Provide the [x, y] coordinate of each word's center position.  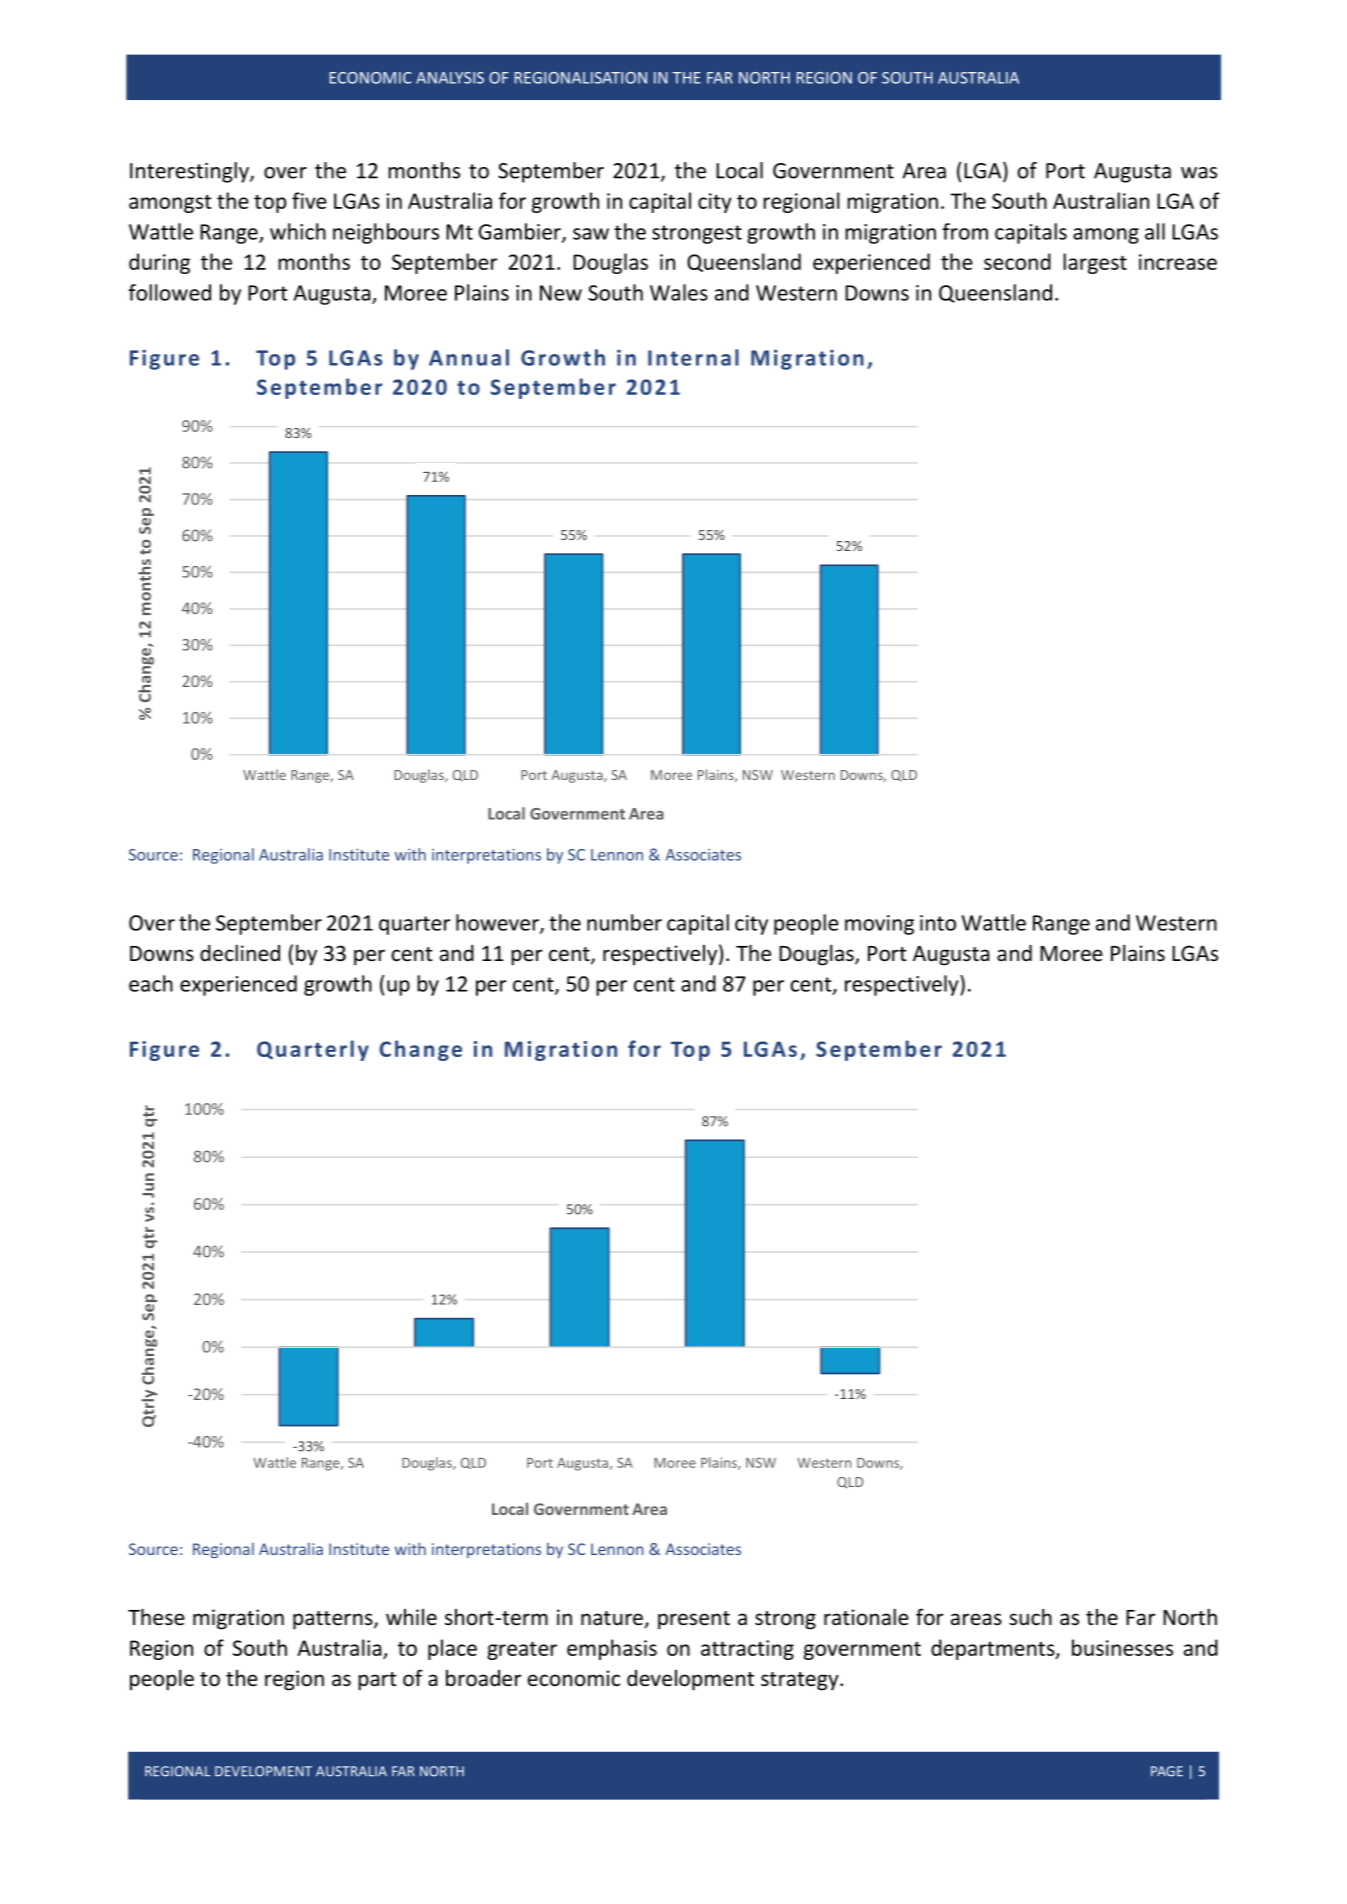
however [498, 923]
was [1199, 173]
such [1030, 1617]
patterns [334, 1620]
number [624, 922]
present [694, 1620]
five [309, 200]
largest [1095, 263]
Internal [693, 357]
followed [169, 292]
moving [879, 925]
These [156, 1617]
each [151, 983]
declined [240, 953]
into [938, 923]
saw [591, 234]
